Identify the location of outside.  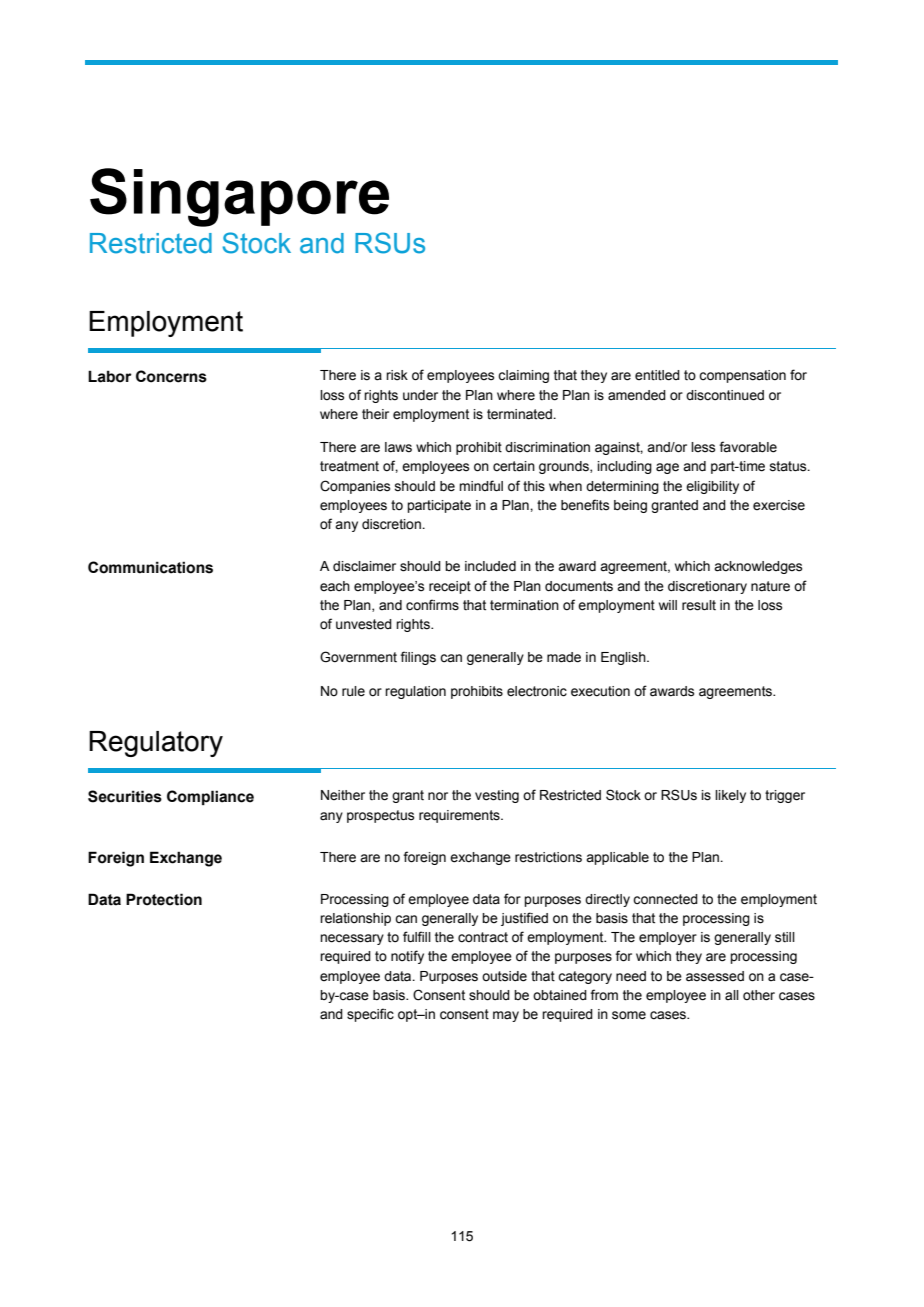
(504, 976).
